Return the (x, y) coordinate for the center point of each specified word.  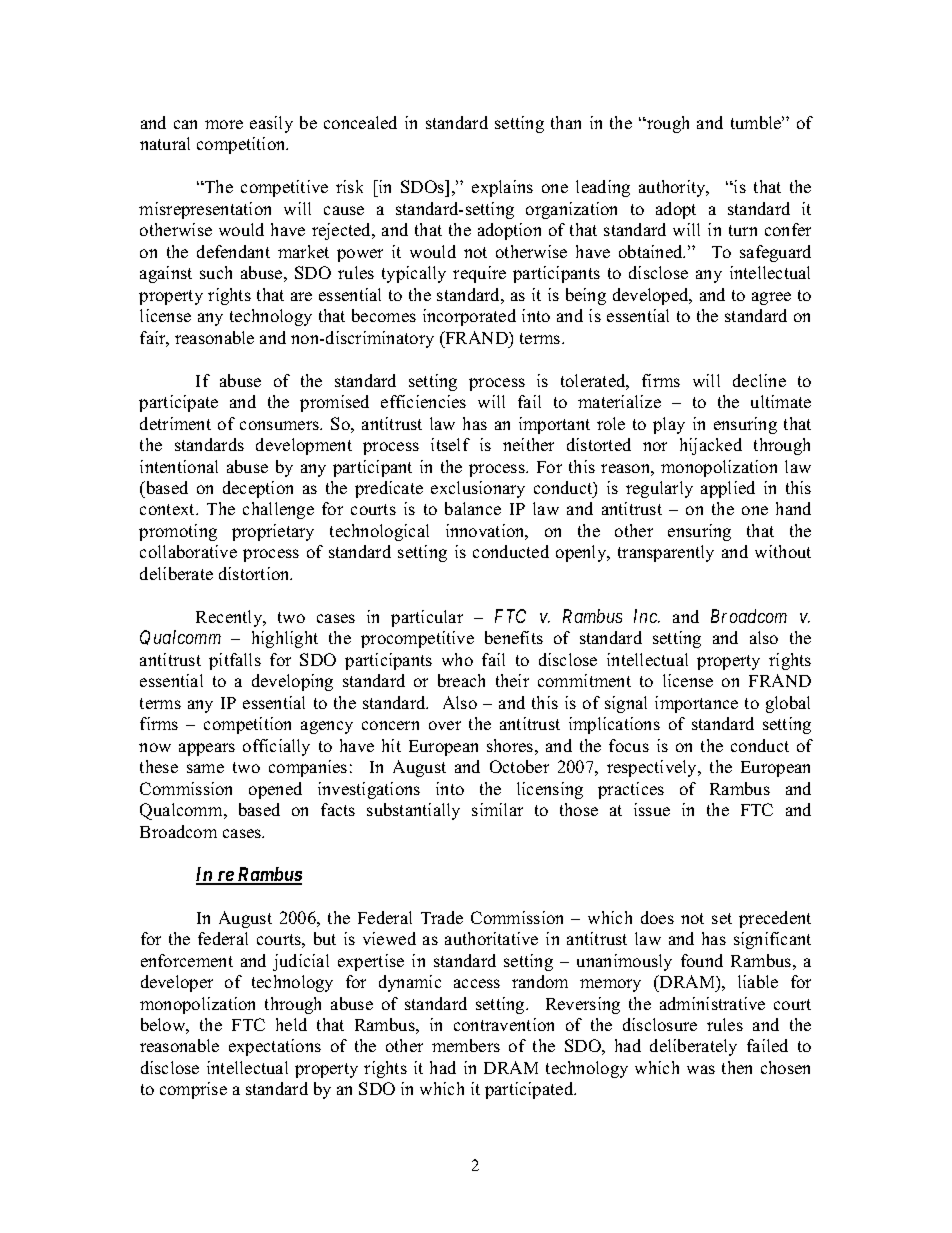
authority (673, 188)
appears (207, 749)
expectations (275, 1047)
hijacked (711, 446)
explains (502, 188)
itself (450, 444)
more (224, 124)
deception (258, 489)
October (519, 766)
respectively (653, 768)
